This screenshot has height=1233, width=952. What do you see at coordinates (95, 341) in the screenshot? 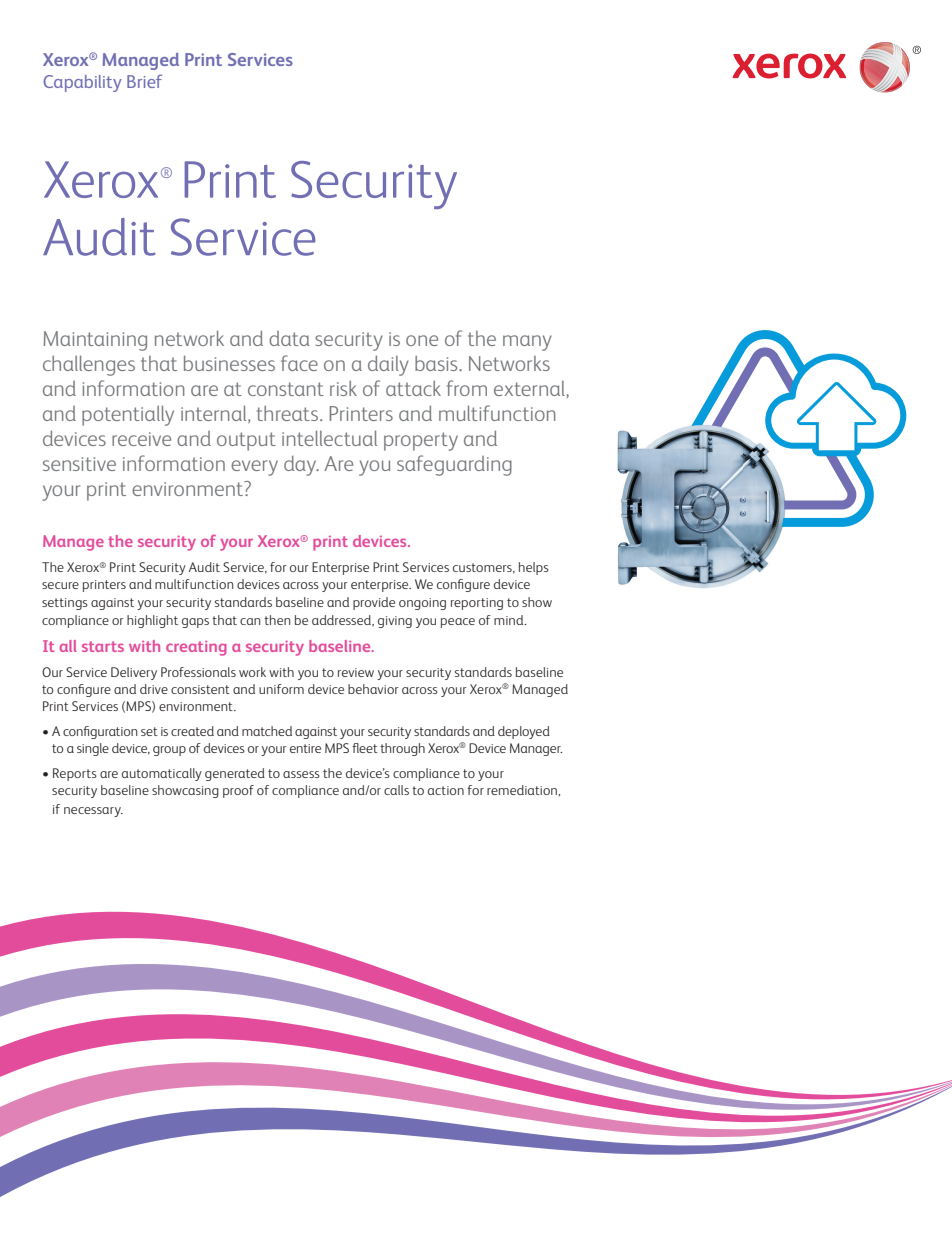
I see `Maintaining` at bounding box center [95, 341].
